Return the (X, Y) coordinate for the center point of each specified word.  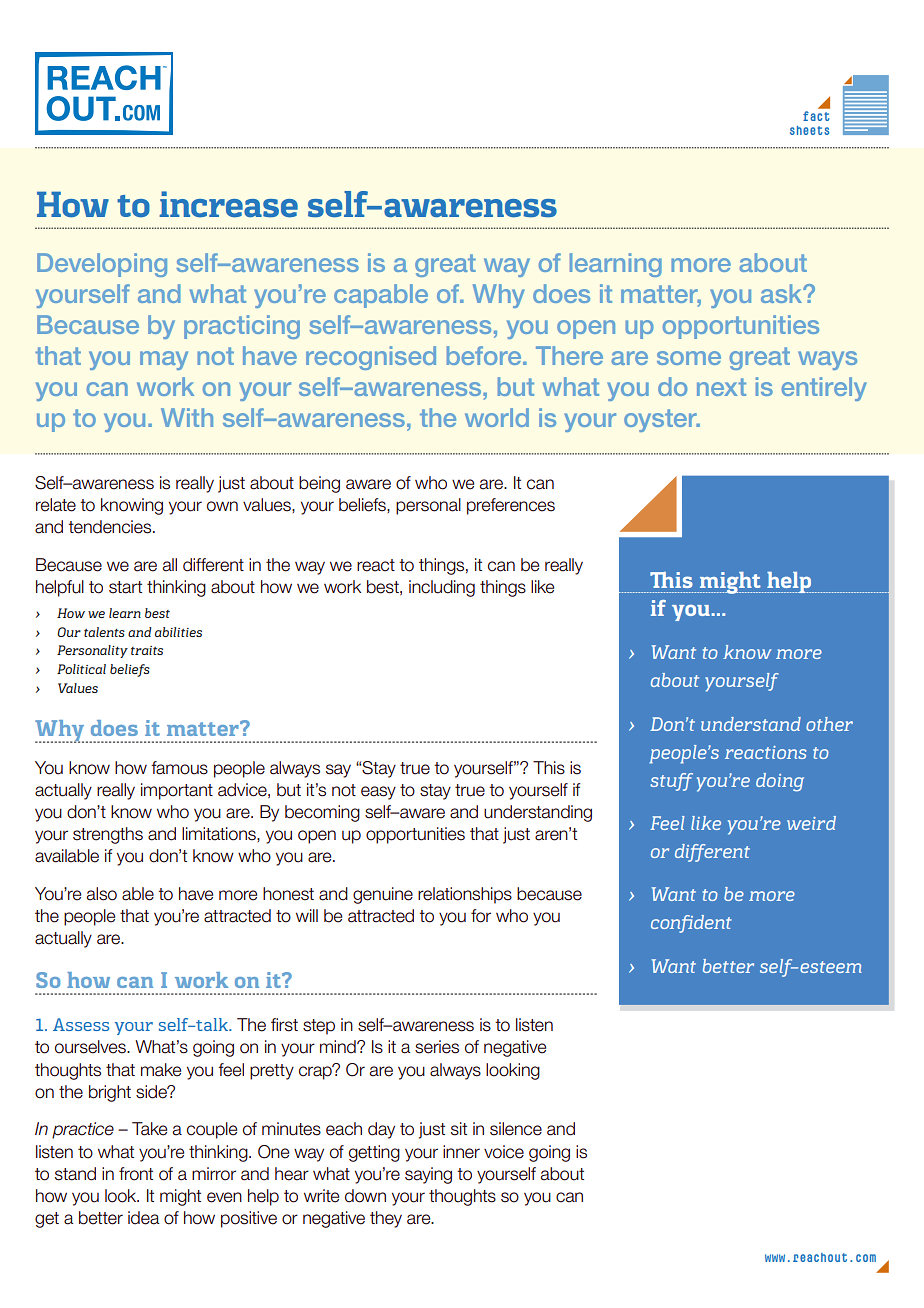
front (136, 1174)
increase (228, 204)
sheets (809, 130)
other (829, 724)
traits (147, 650)
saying (428, 1175)
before (485, 355)
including (442, 588)
